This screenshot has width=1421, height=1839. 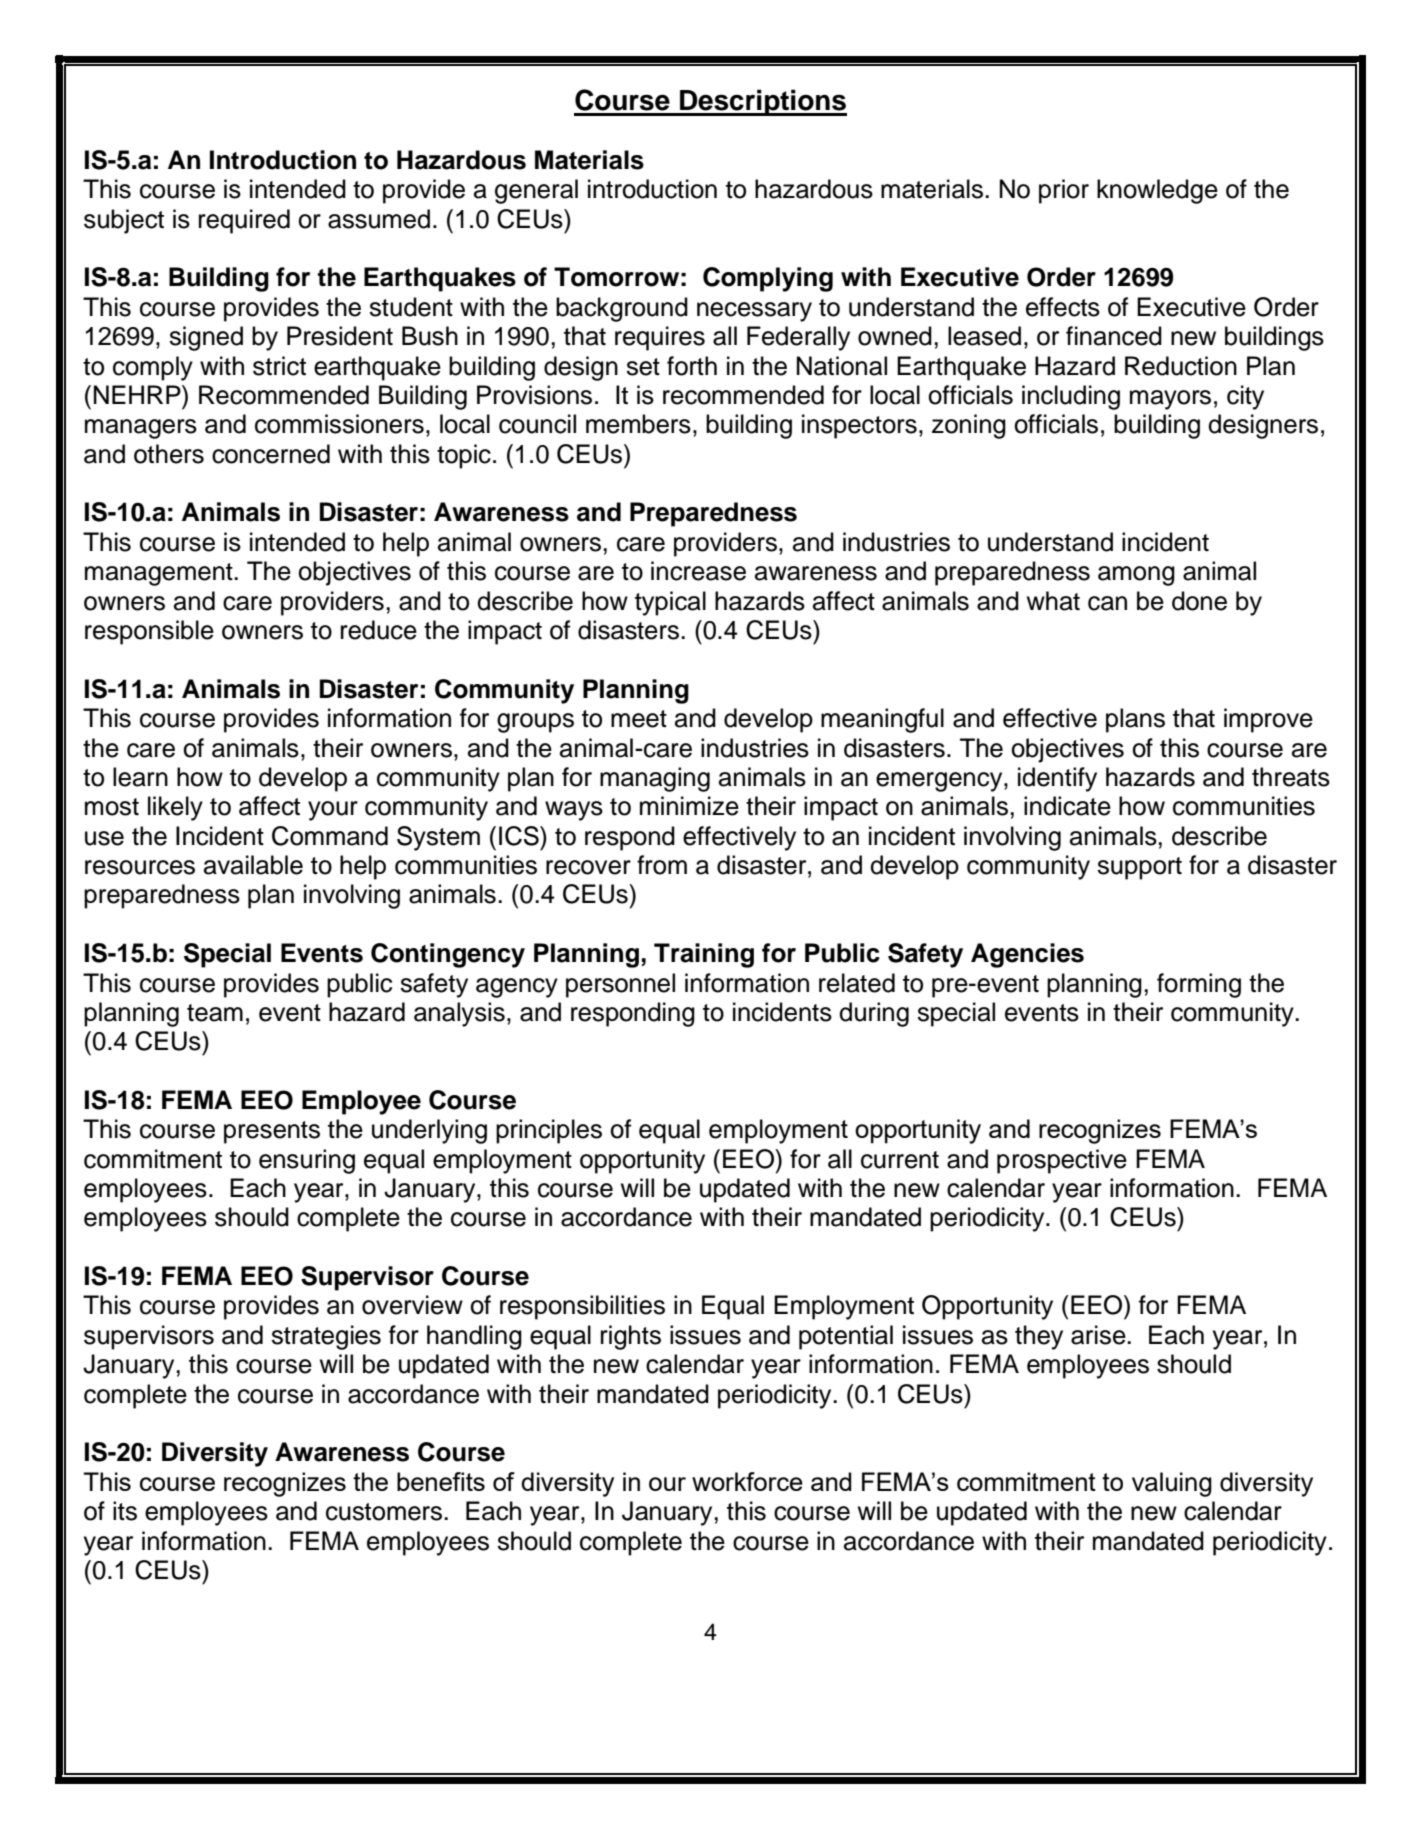 I want to click on required, so click(x=244, y=221).
